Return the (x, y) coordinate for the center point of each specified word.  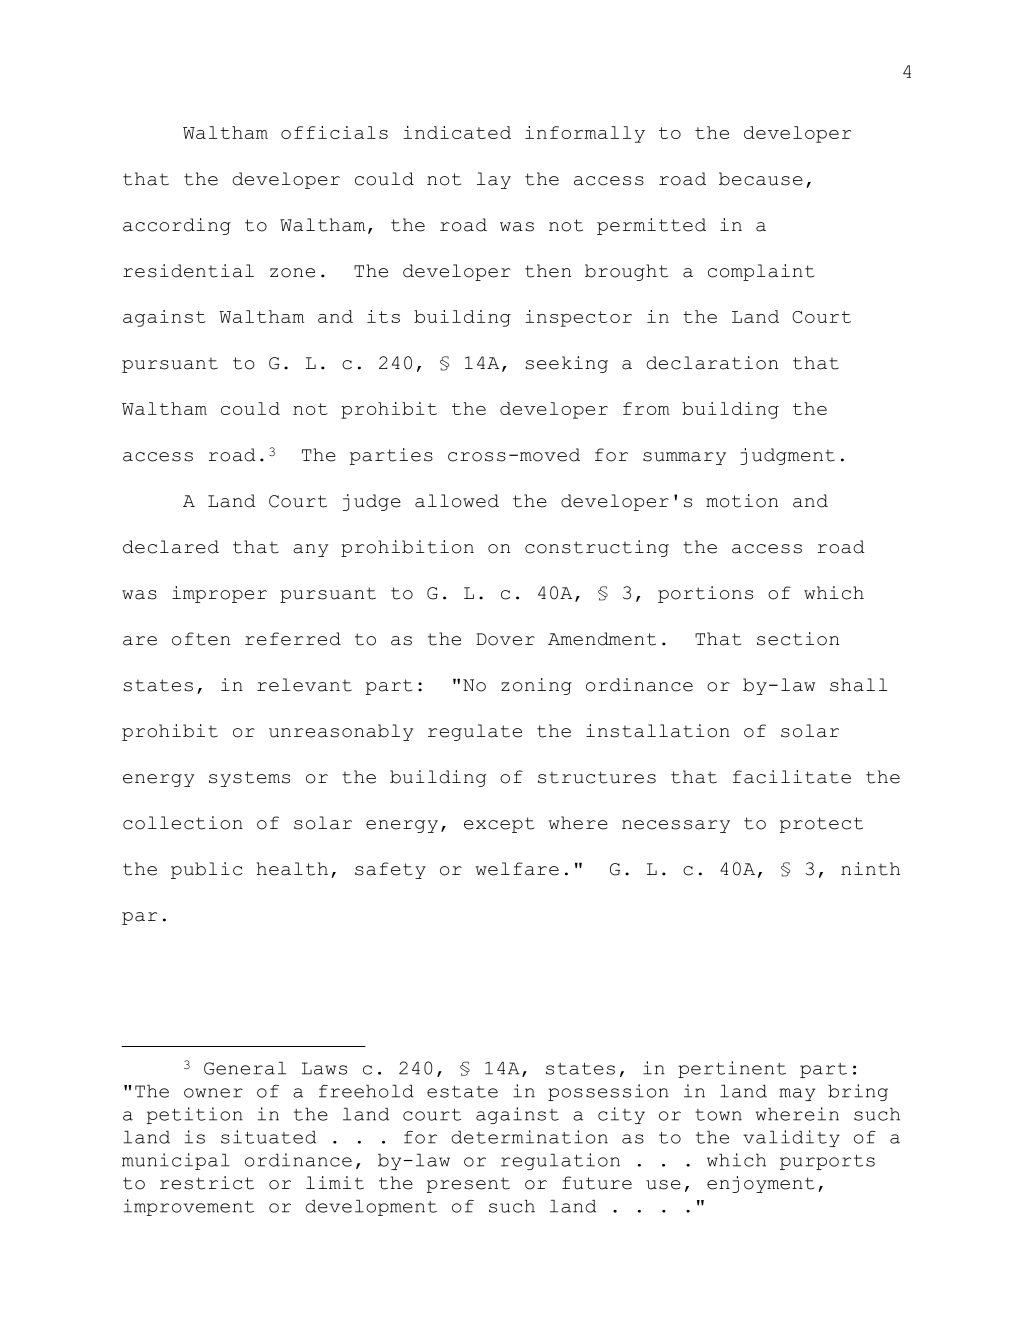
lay (494, 180)
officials (334, 132)
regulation (560, 1161)
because (761, 179)
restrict (207, 1183)
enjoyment (760, 1184)
